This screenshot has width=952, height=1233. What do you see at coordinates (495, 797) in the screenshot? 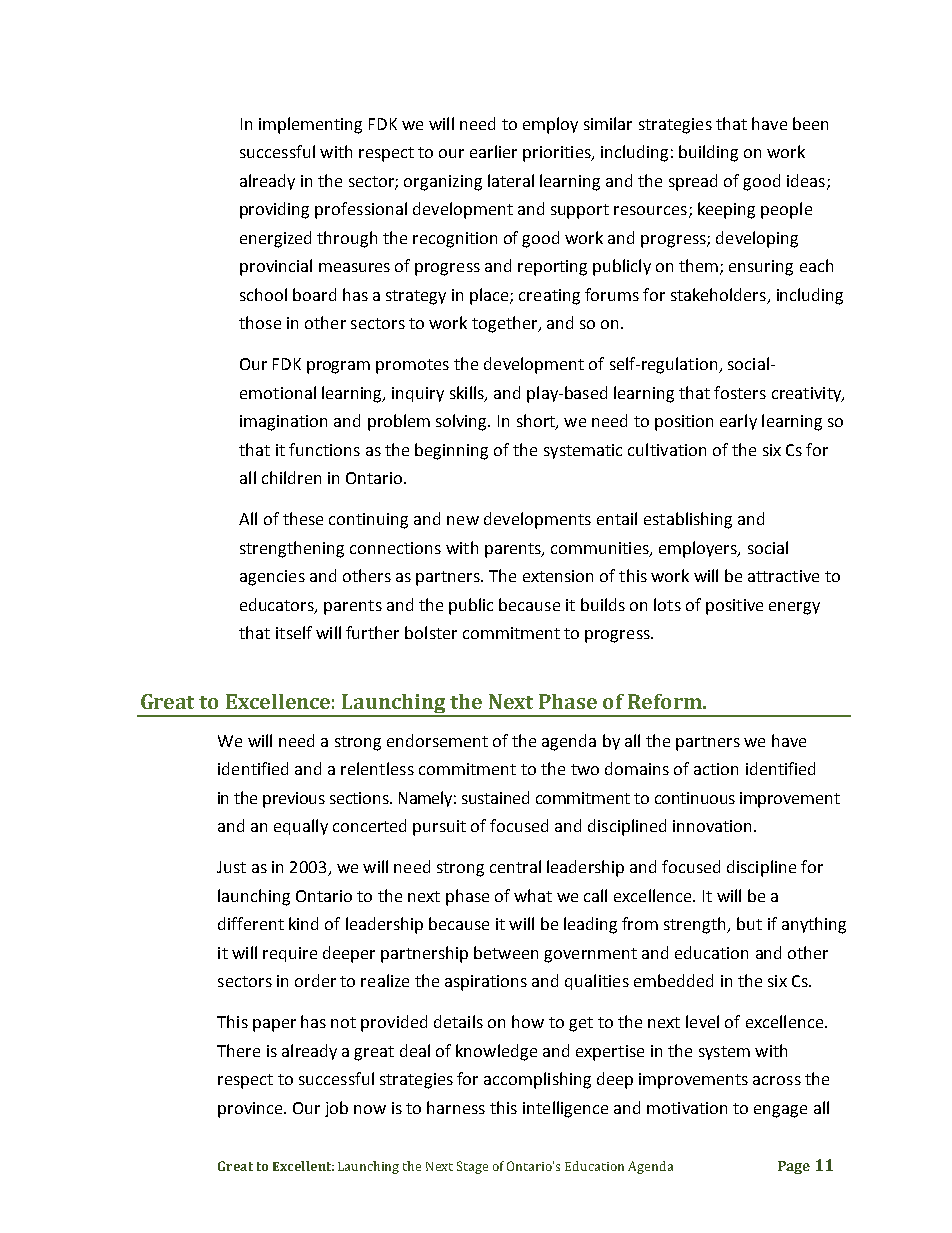
I see `sustained` at bounding box center [495, 797].
